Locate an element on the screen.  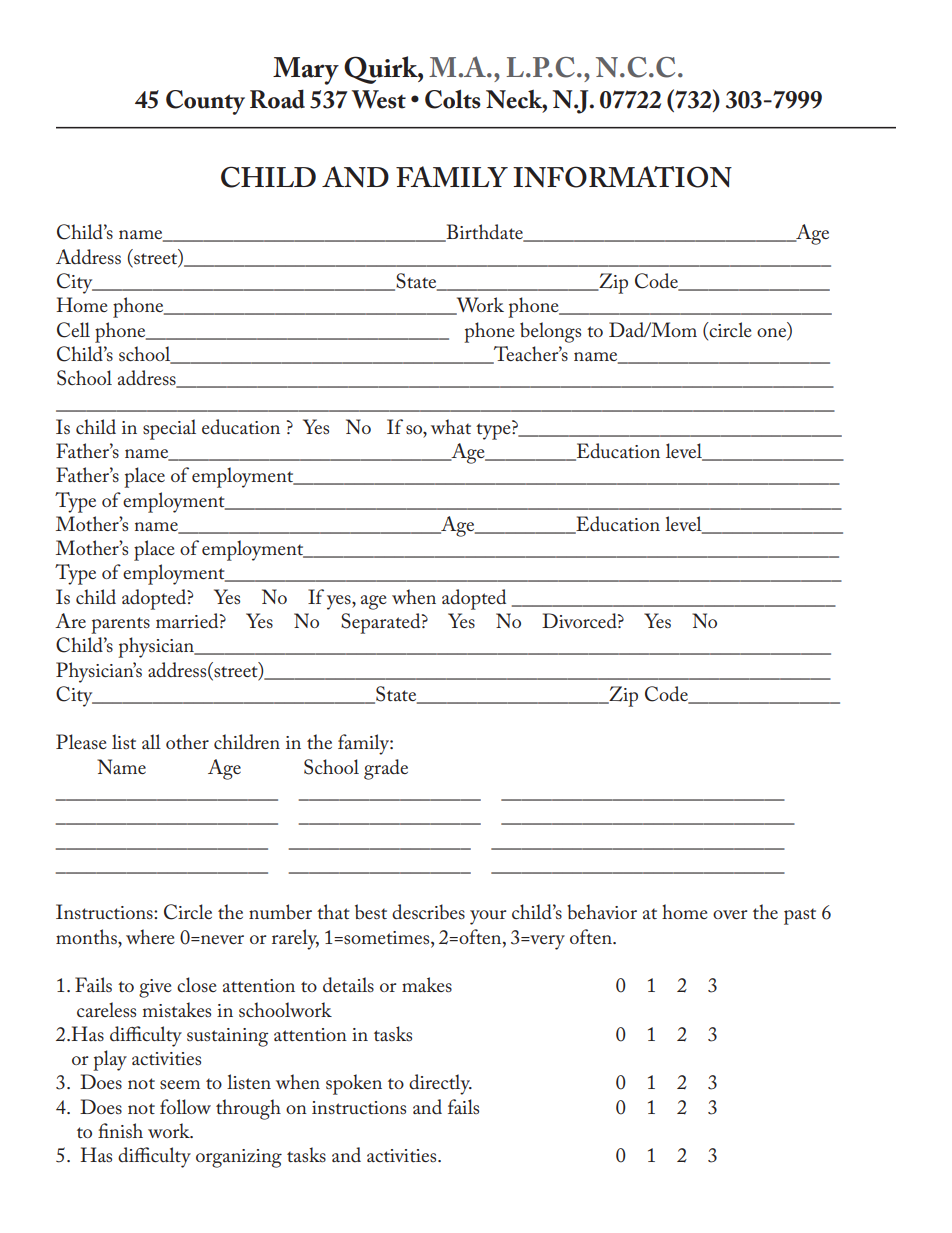
all is located at coordinates (151, 741).
